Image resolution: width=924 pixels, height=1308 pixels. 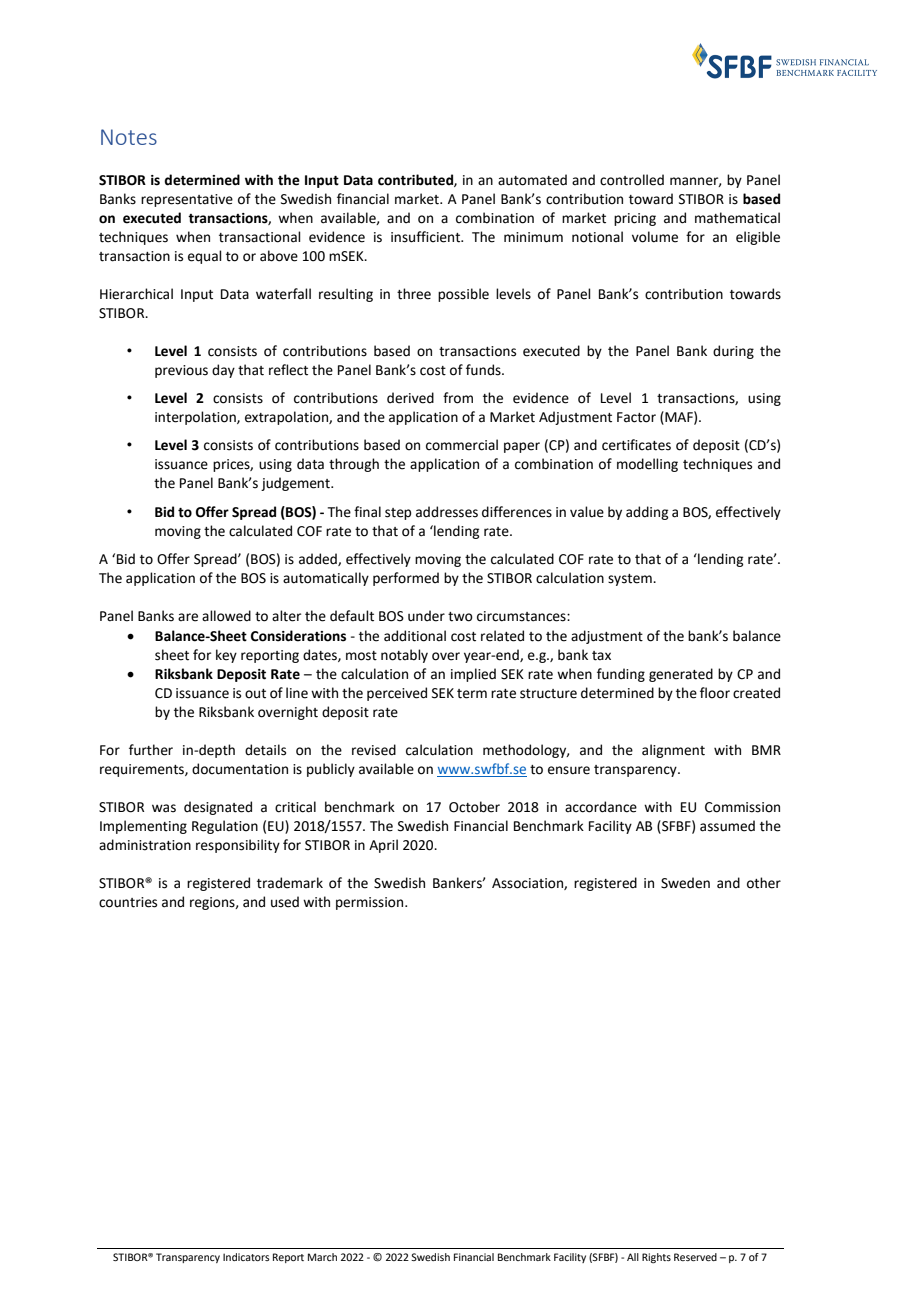 What do you see at coordinates (416, 180) in the screenshot?
I see `contributed` at bounding box center [416, 180].
